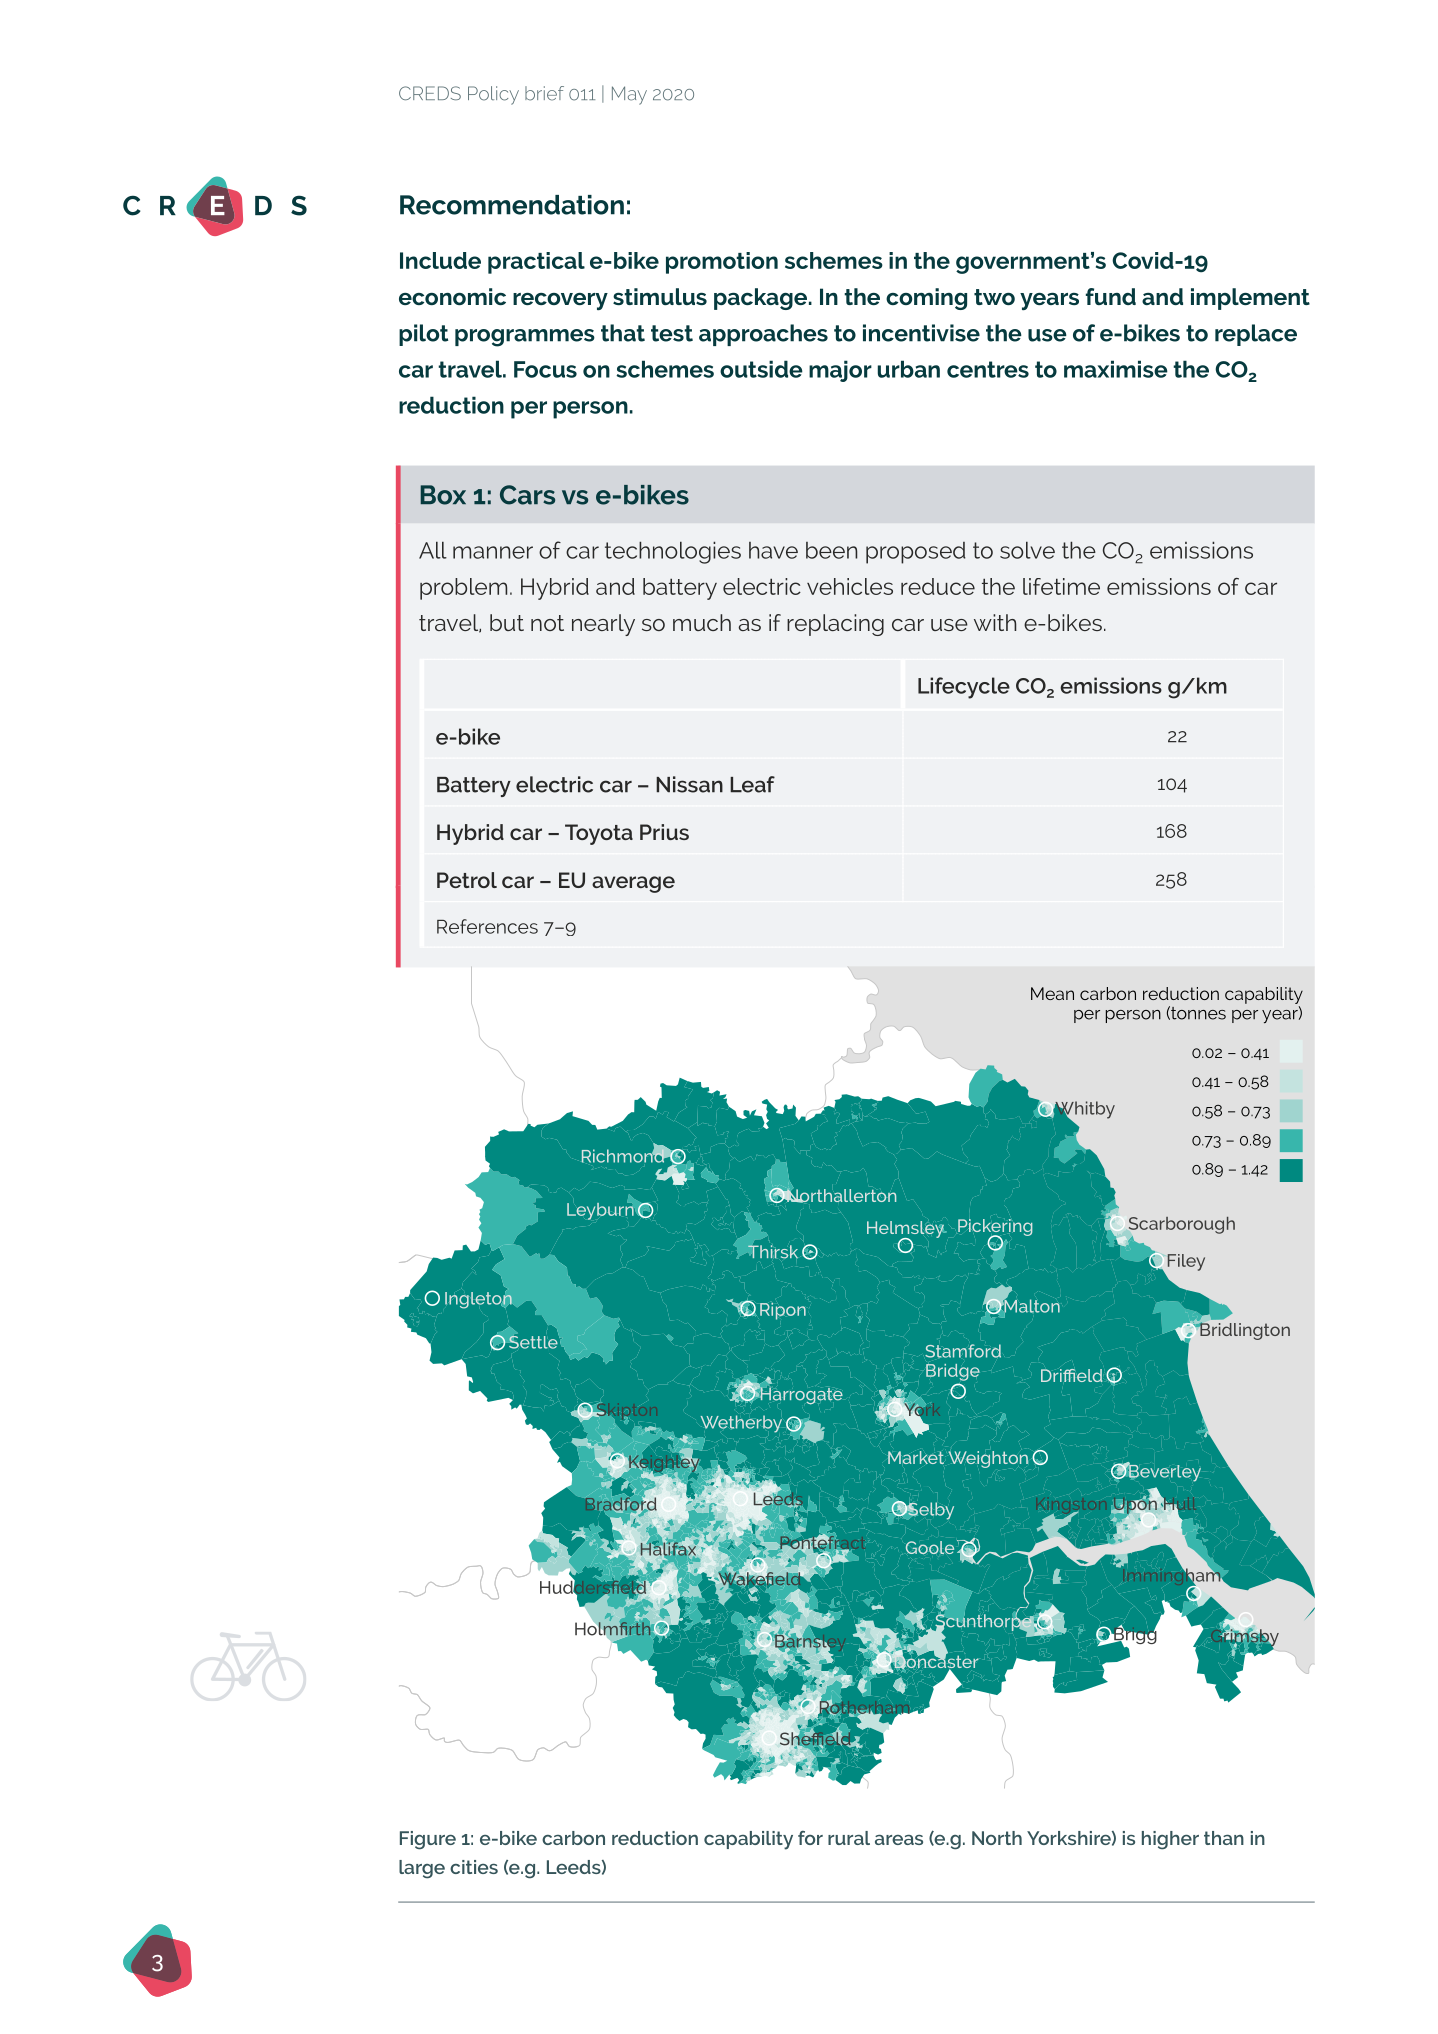  What do you see at coordinates (722, 263) in the document?
I see `promotion` at bounding box center [722, 263].
